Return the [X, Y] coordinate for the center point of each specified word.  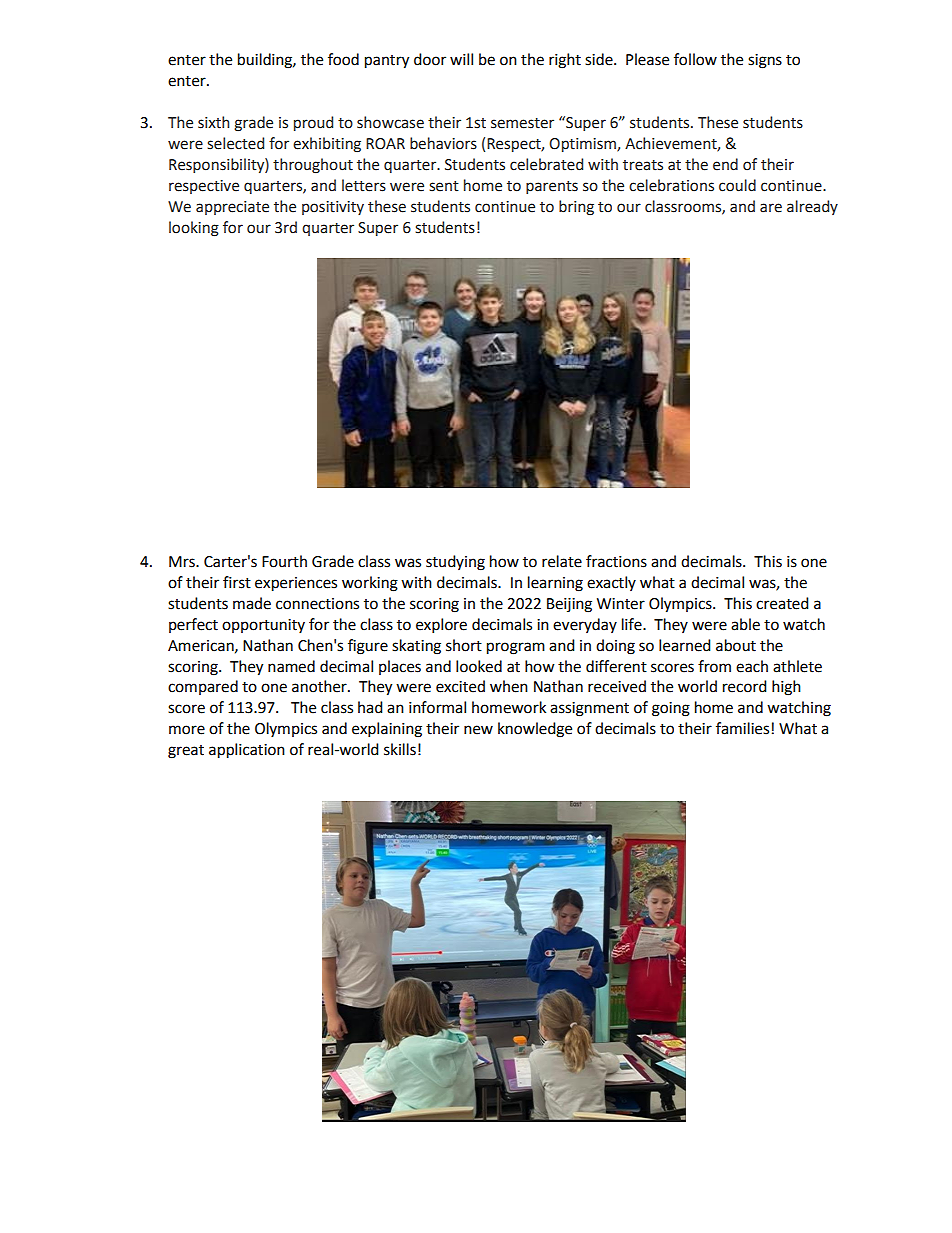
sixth [214, 122]
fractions [616, 561]
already [812, 207]
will [461, 59]
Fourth [284, 561]
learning [555, 584]
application [247, 751]
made [252, 603]
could [737, 185]
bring [576, 208]
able [745, 624]
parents [552, 187]
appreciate [232, 208]
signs [765, 61]
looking [194, 229]
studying [455, 563]
